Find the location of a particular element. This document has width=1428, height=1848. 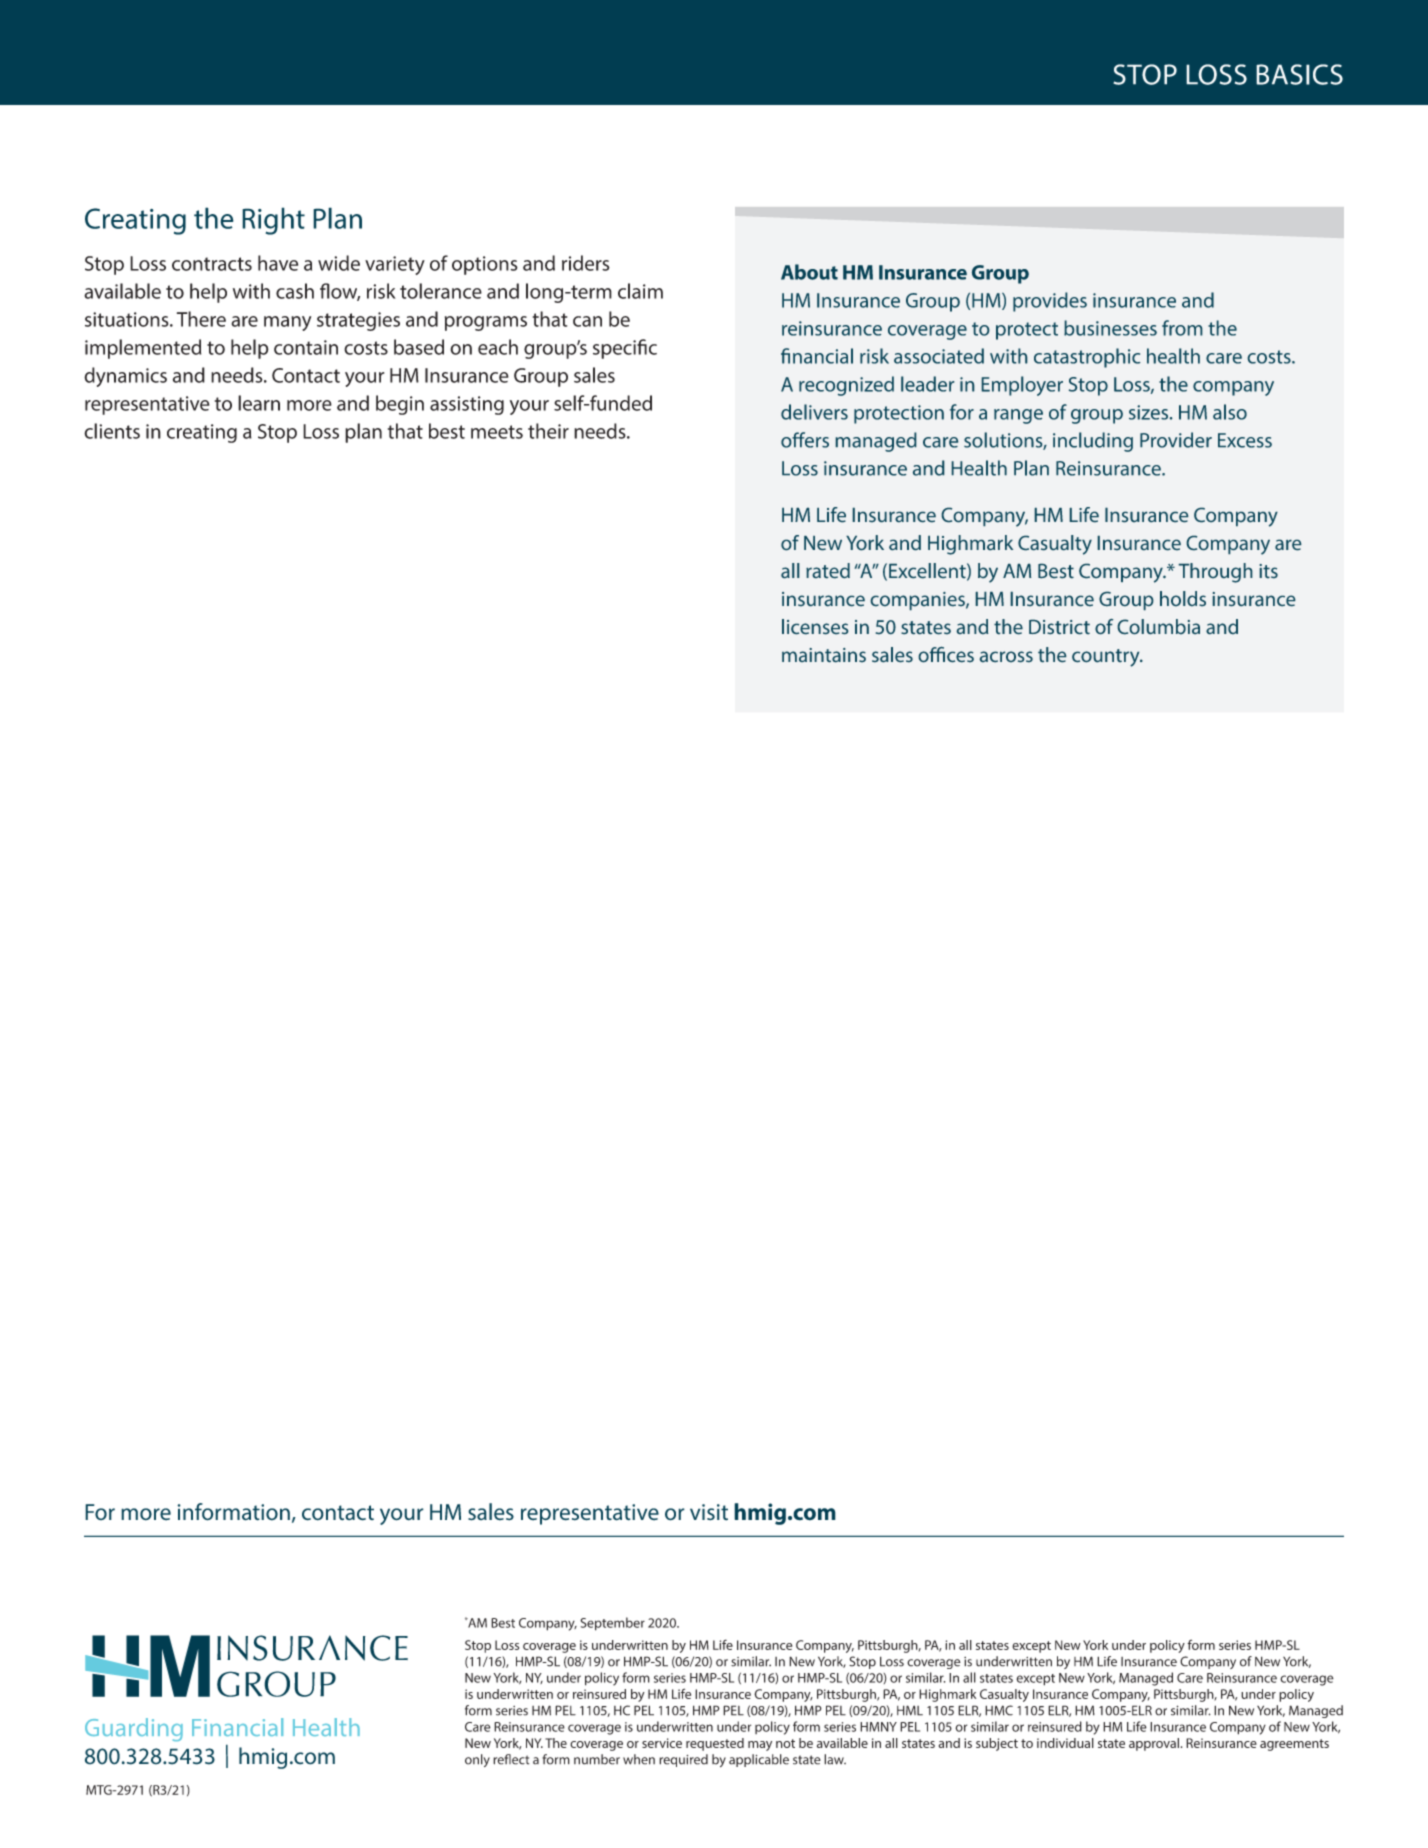

Columbia is located at coordinates (1158, 627).
